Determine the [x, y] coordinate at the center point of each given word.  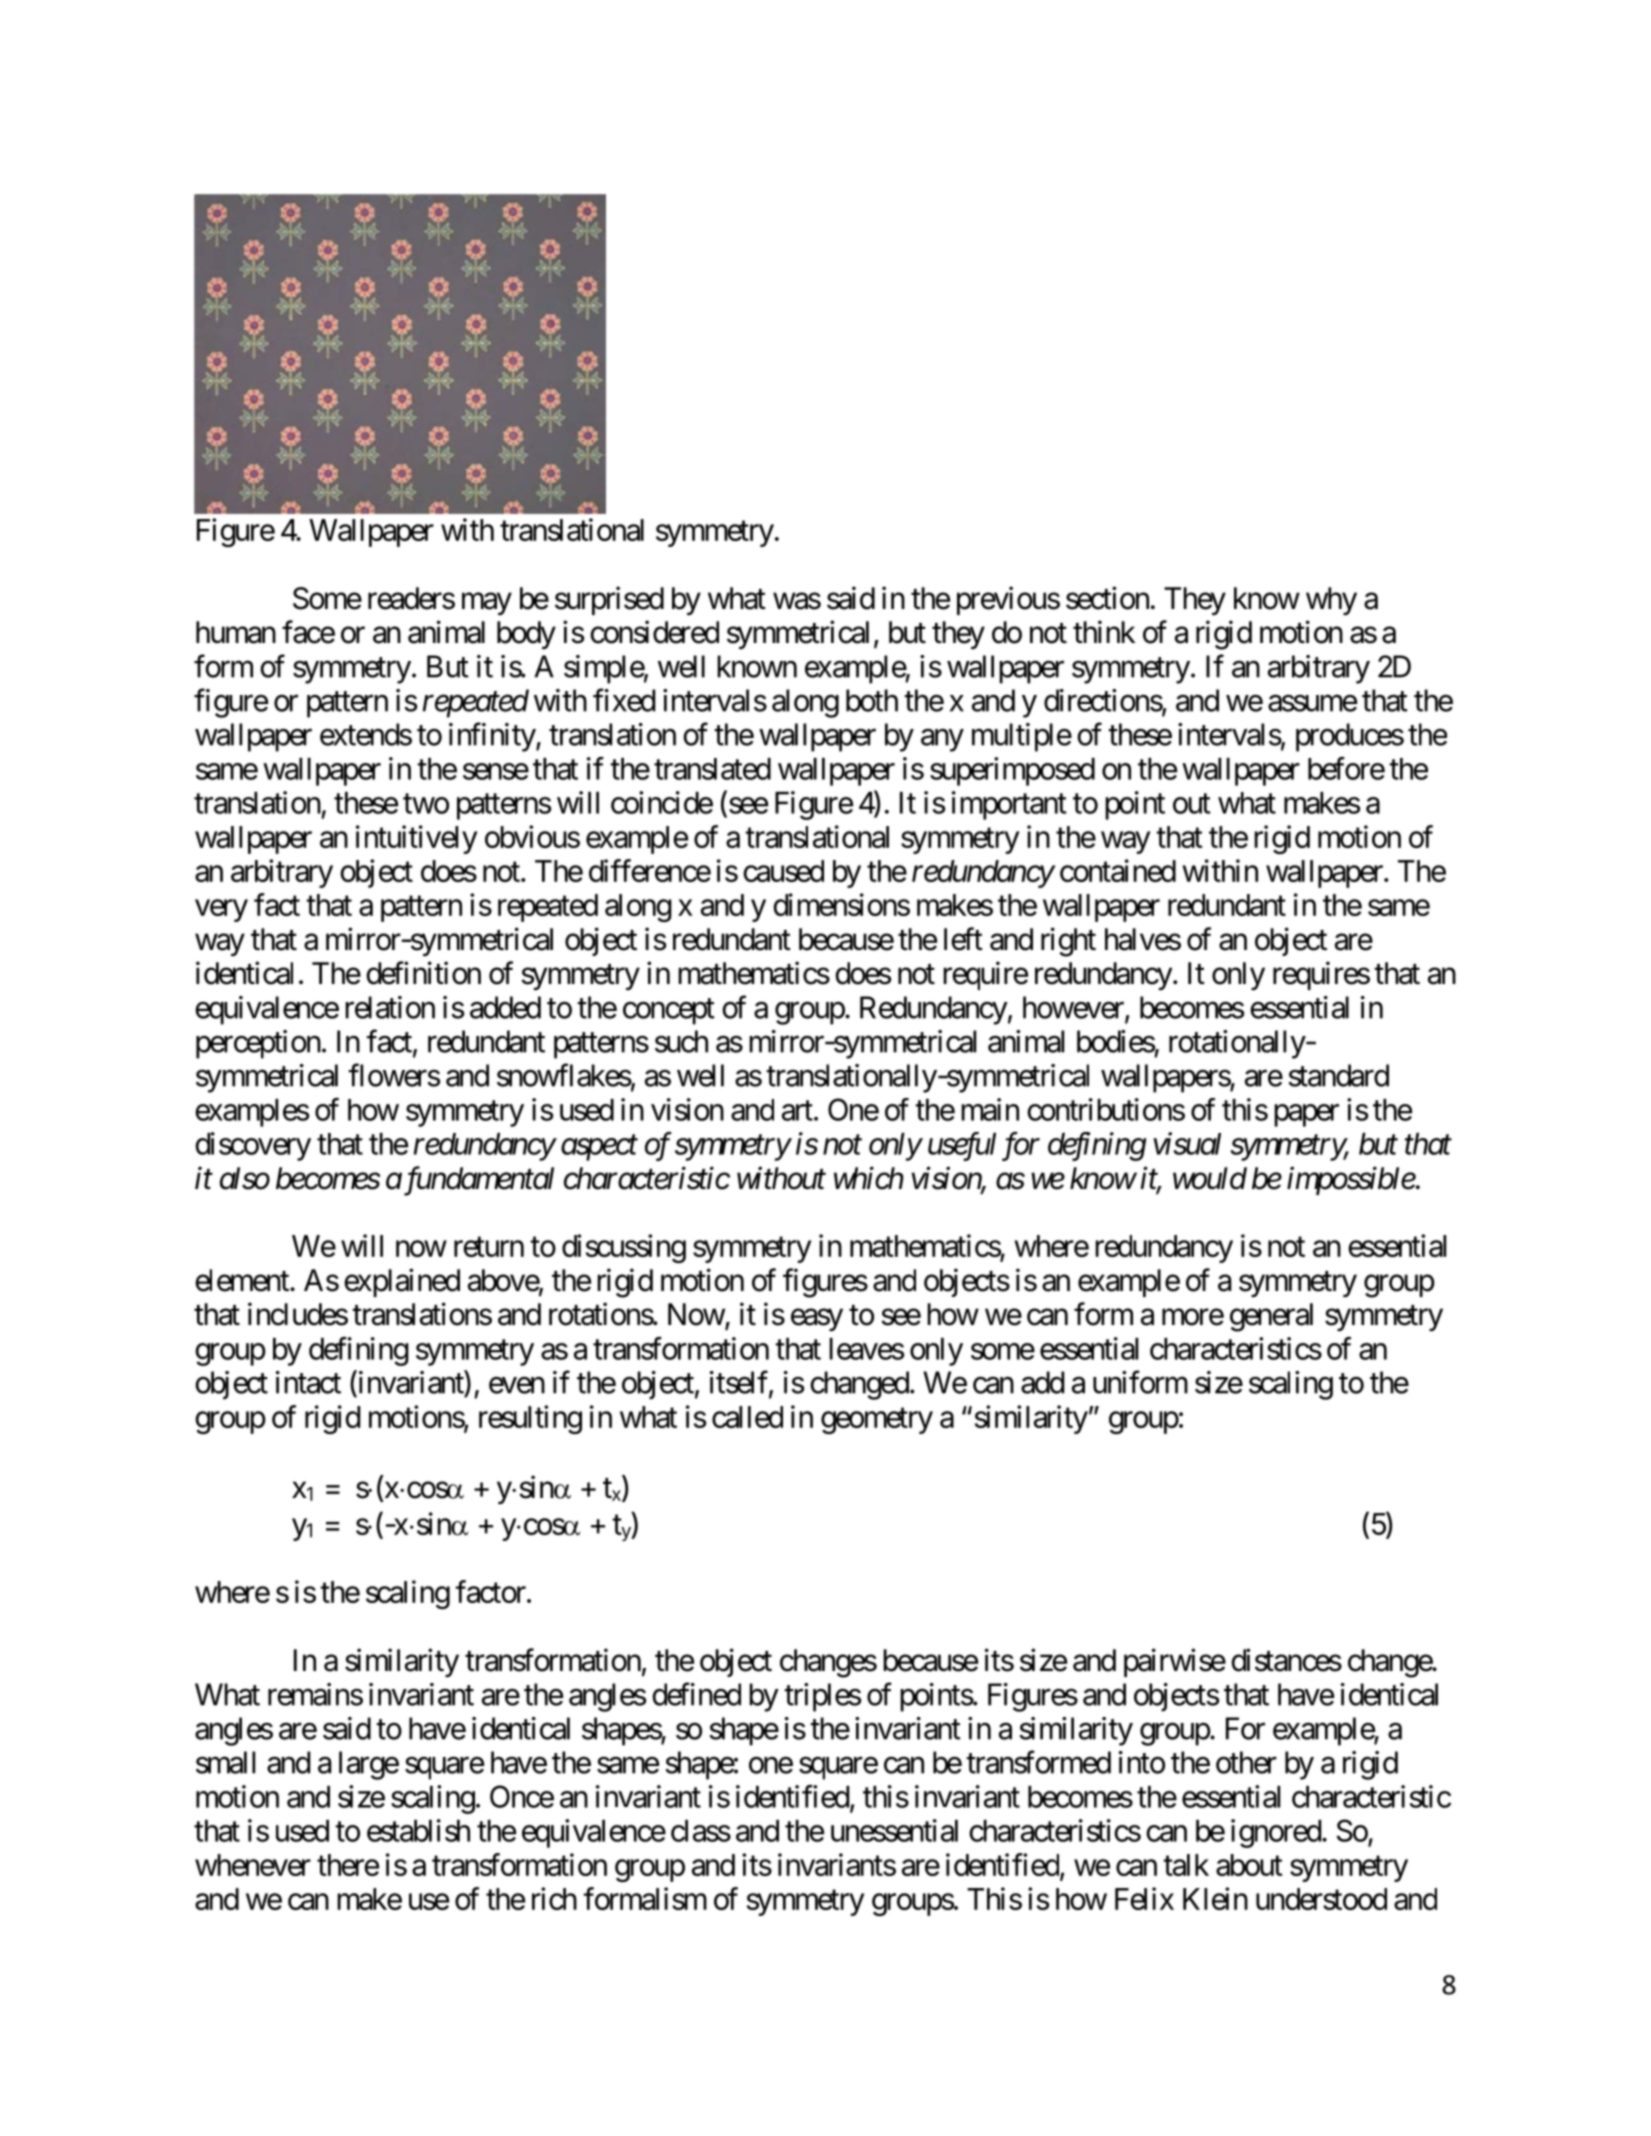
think [1104, 631]
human [236, 632]
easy [817, 1320]
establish [418, 1830]
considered [654, 632]
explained [402, 1282]
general [1271, 1317]
